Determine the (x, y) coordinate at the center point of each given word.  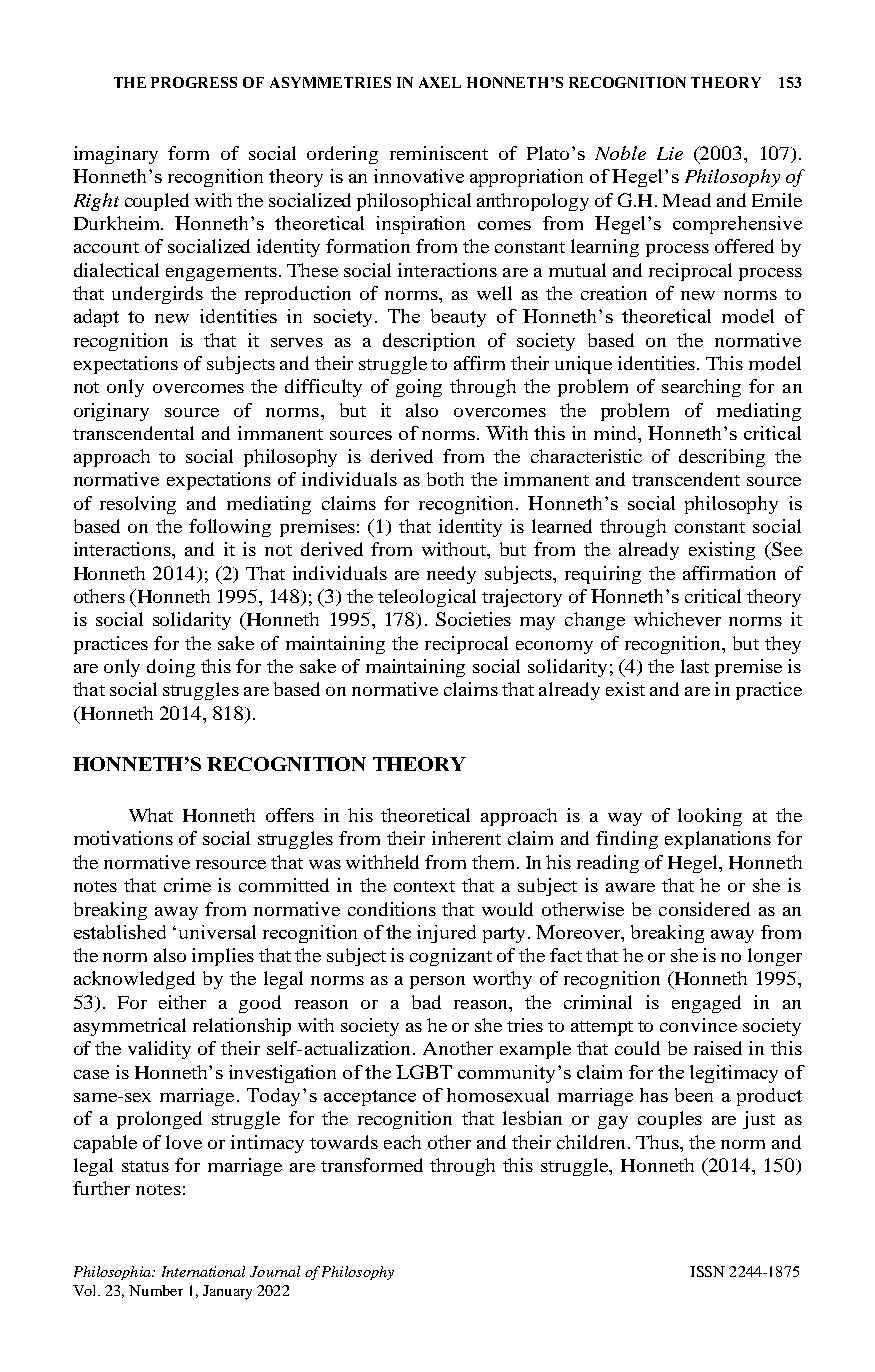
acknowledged (134, 980)
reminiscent (439, 153)
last (695, 666)
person (437, 982)
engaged (706, 1004)
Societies (473, 619)
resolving (138, 505)
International (203, 1271)
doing (171, 668)
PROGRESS (194, 82)
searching (701, 388)
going (419, 388)
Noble (620, 153)
